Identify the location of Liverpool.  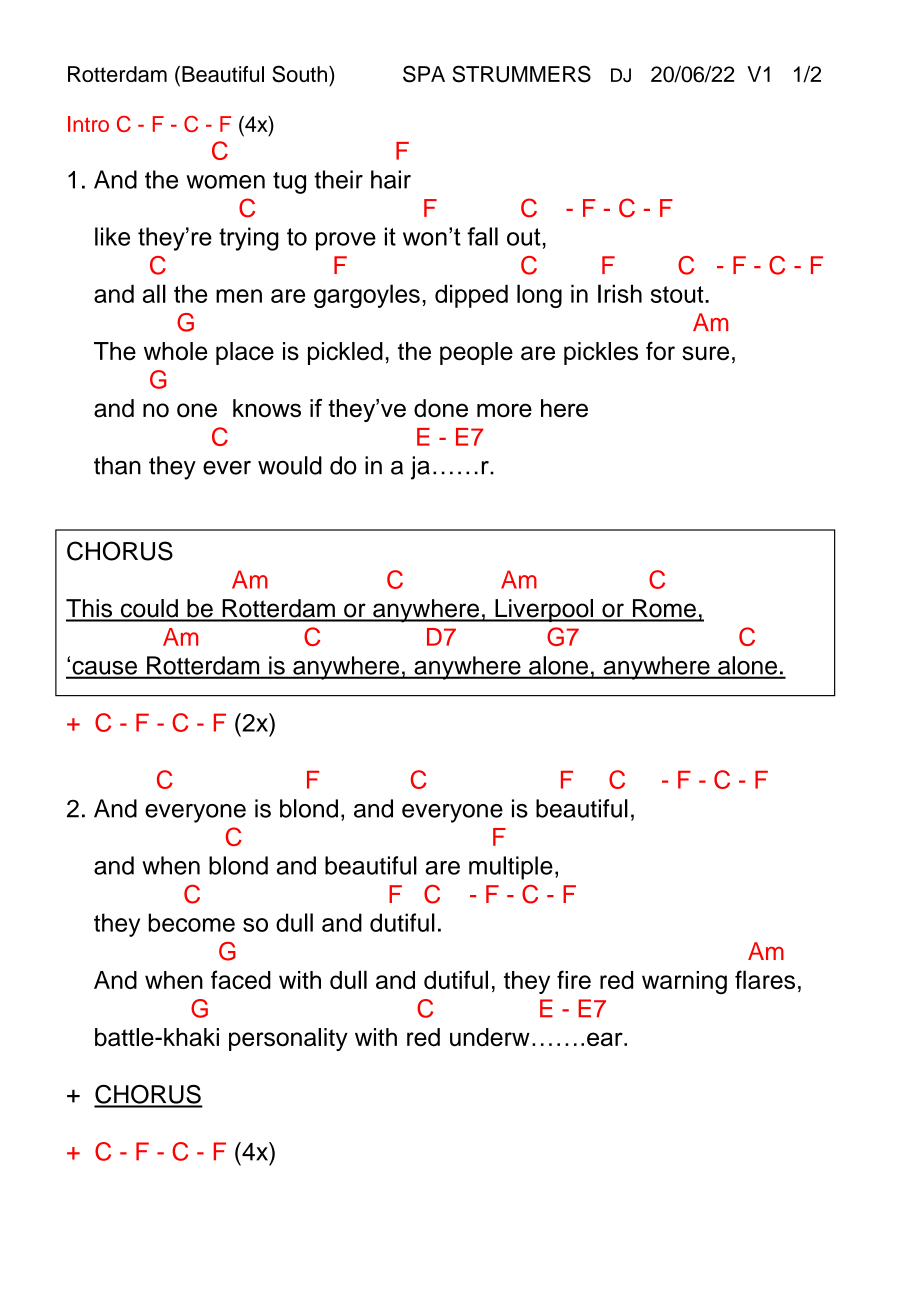
(544, 610).
